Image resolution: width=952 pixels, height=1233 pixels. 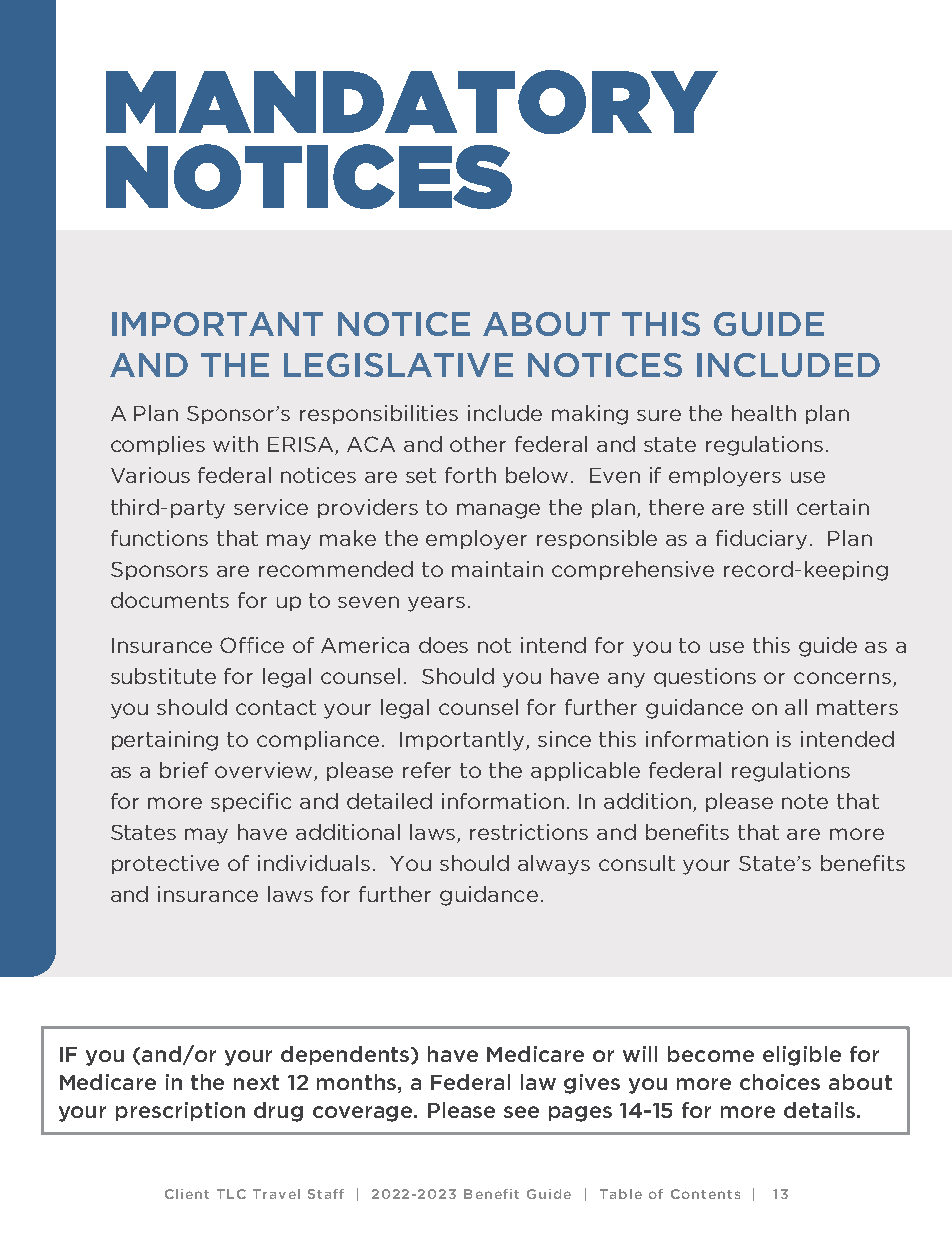 What do you see at coordinates (251, 802) in the page?
I see `specific` at bounding box center [251, 802].
